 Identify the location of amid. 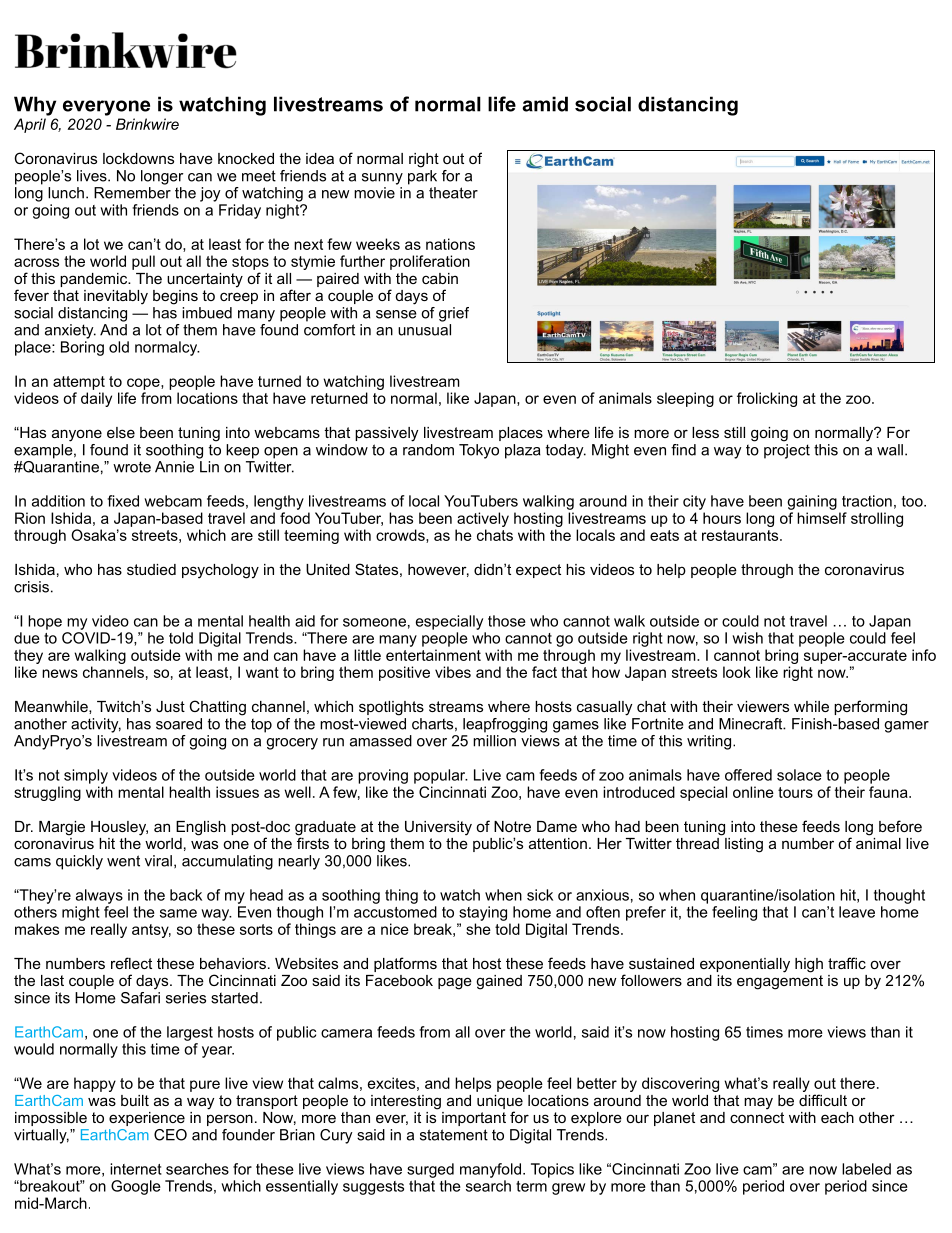
(545, 104).
